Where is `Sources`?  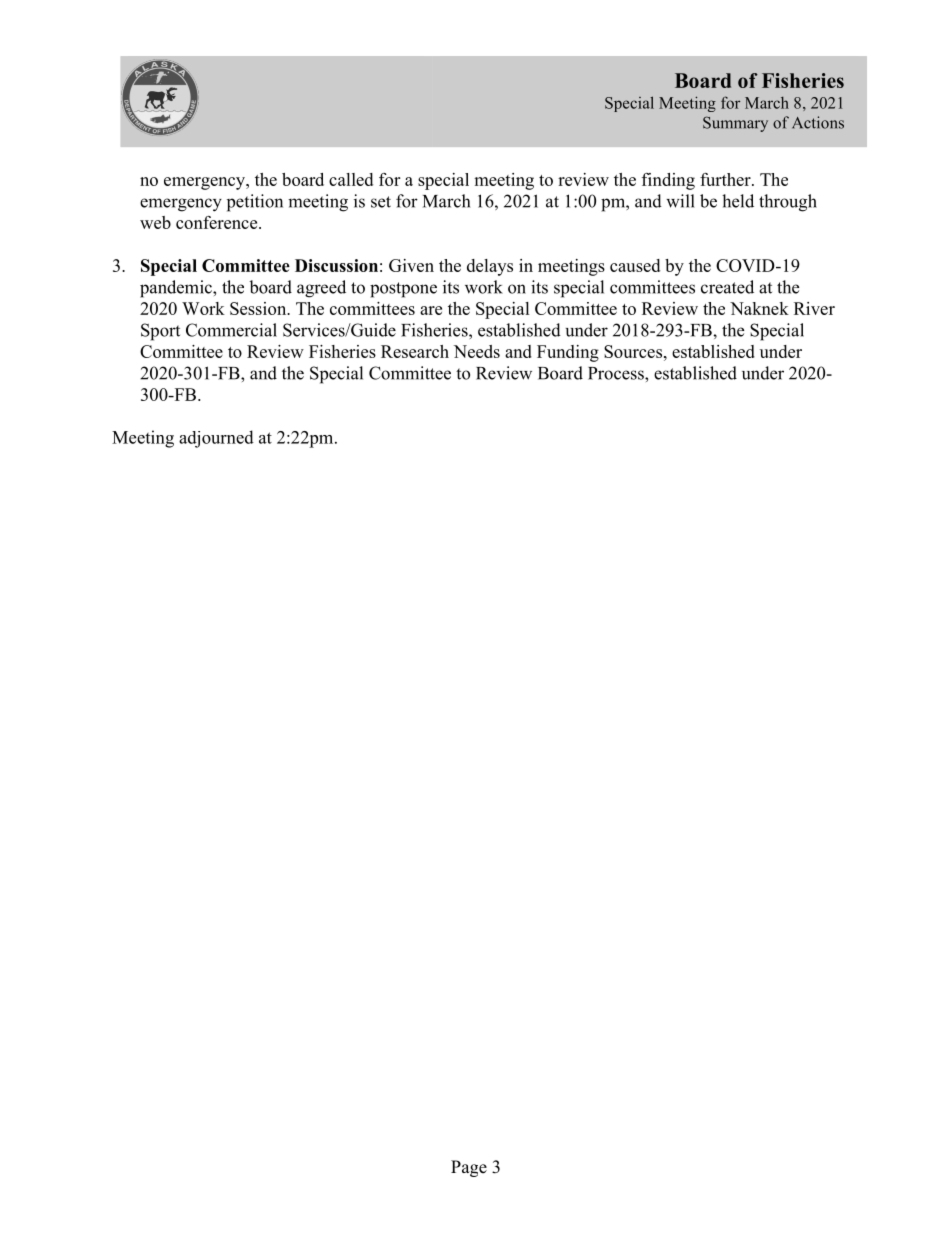
Sources is located at coordinates (633, 351).
